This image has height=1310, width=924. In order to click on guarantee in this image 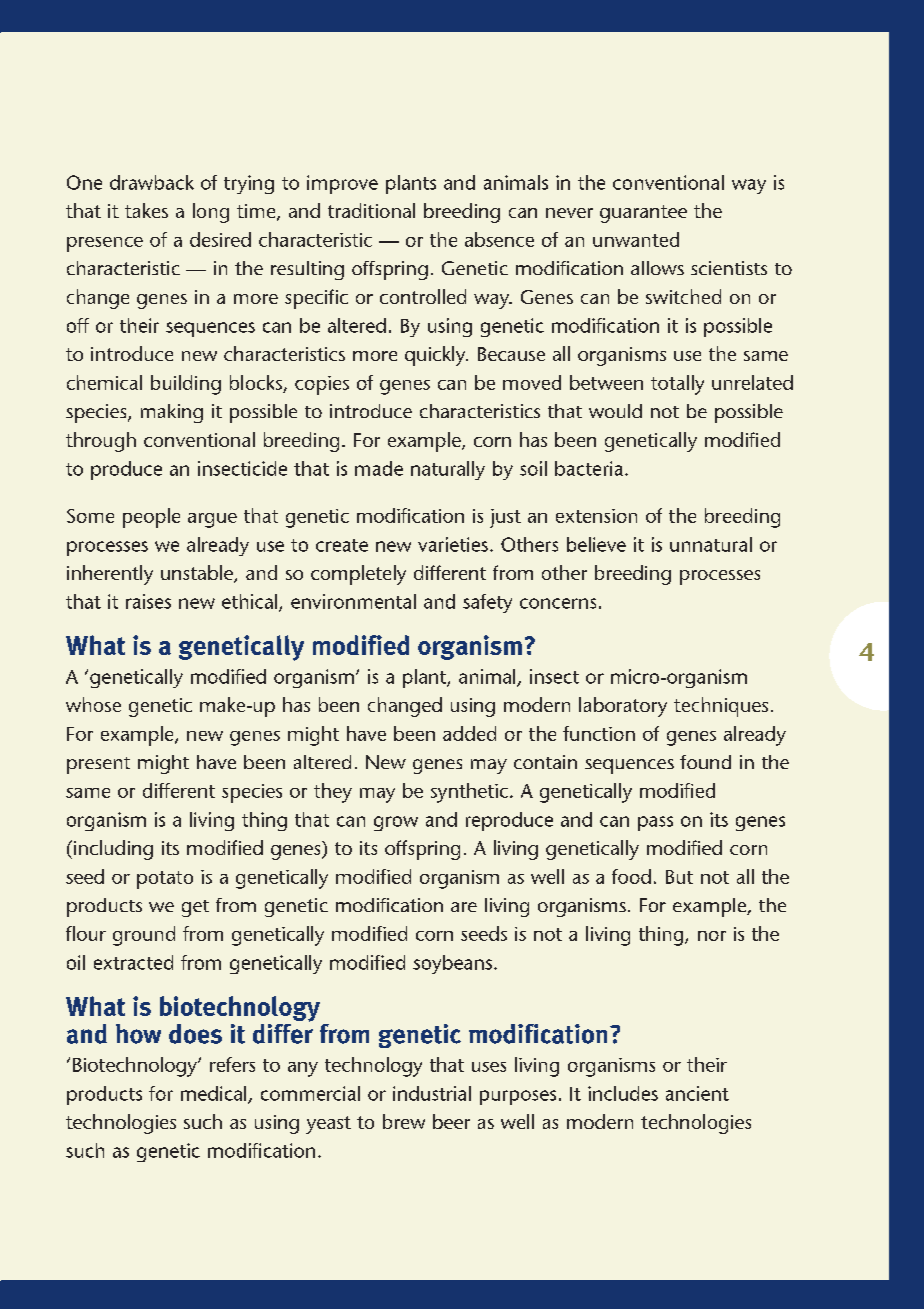, I will do `click(643, 214)`.
